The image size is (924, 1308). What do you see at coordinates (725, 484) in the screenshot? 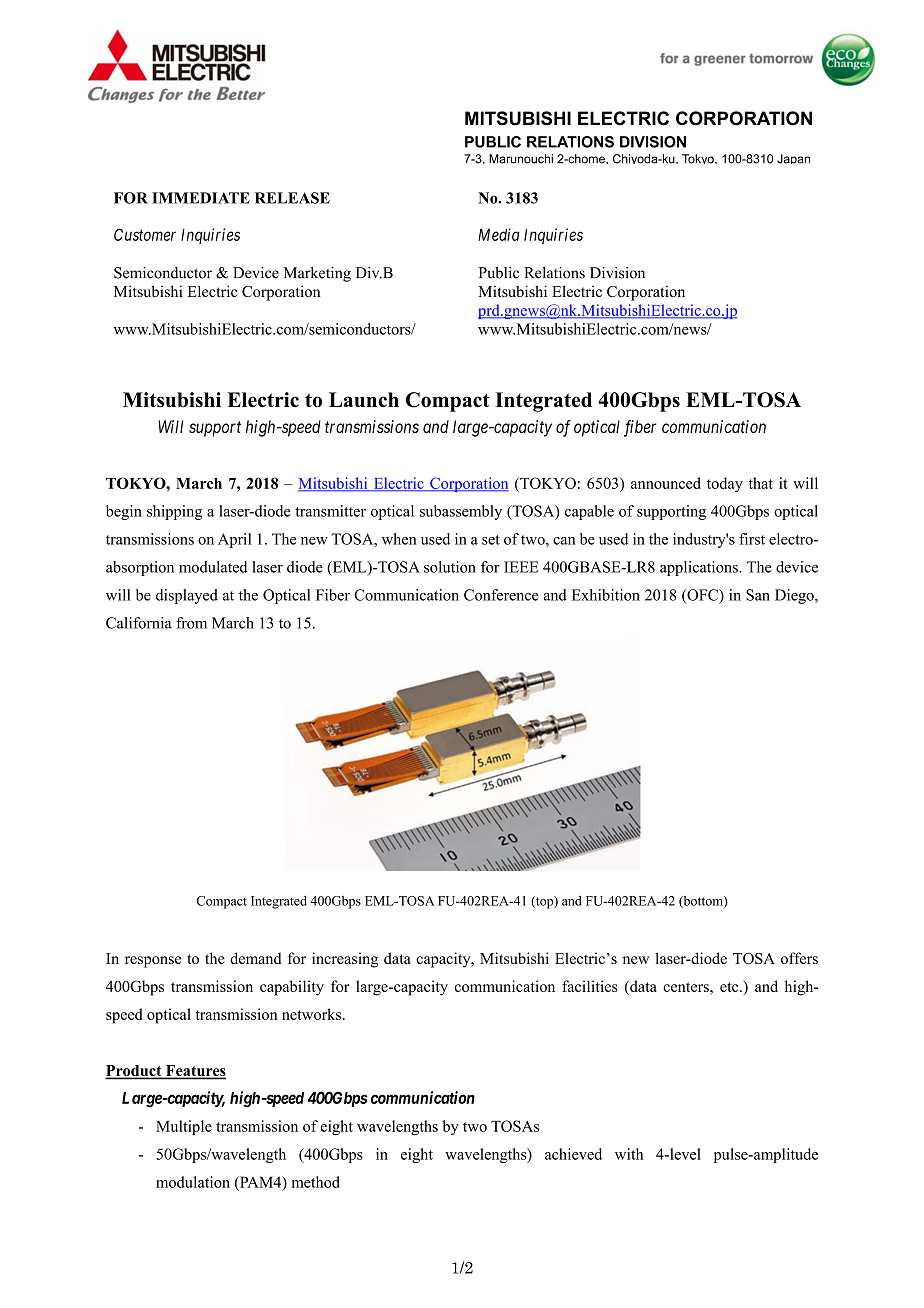
I see `today` at bounding box center [725, 484].
